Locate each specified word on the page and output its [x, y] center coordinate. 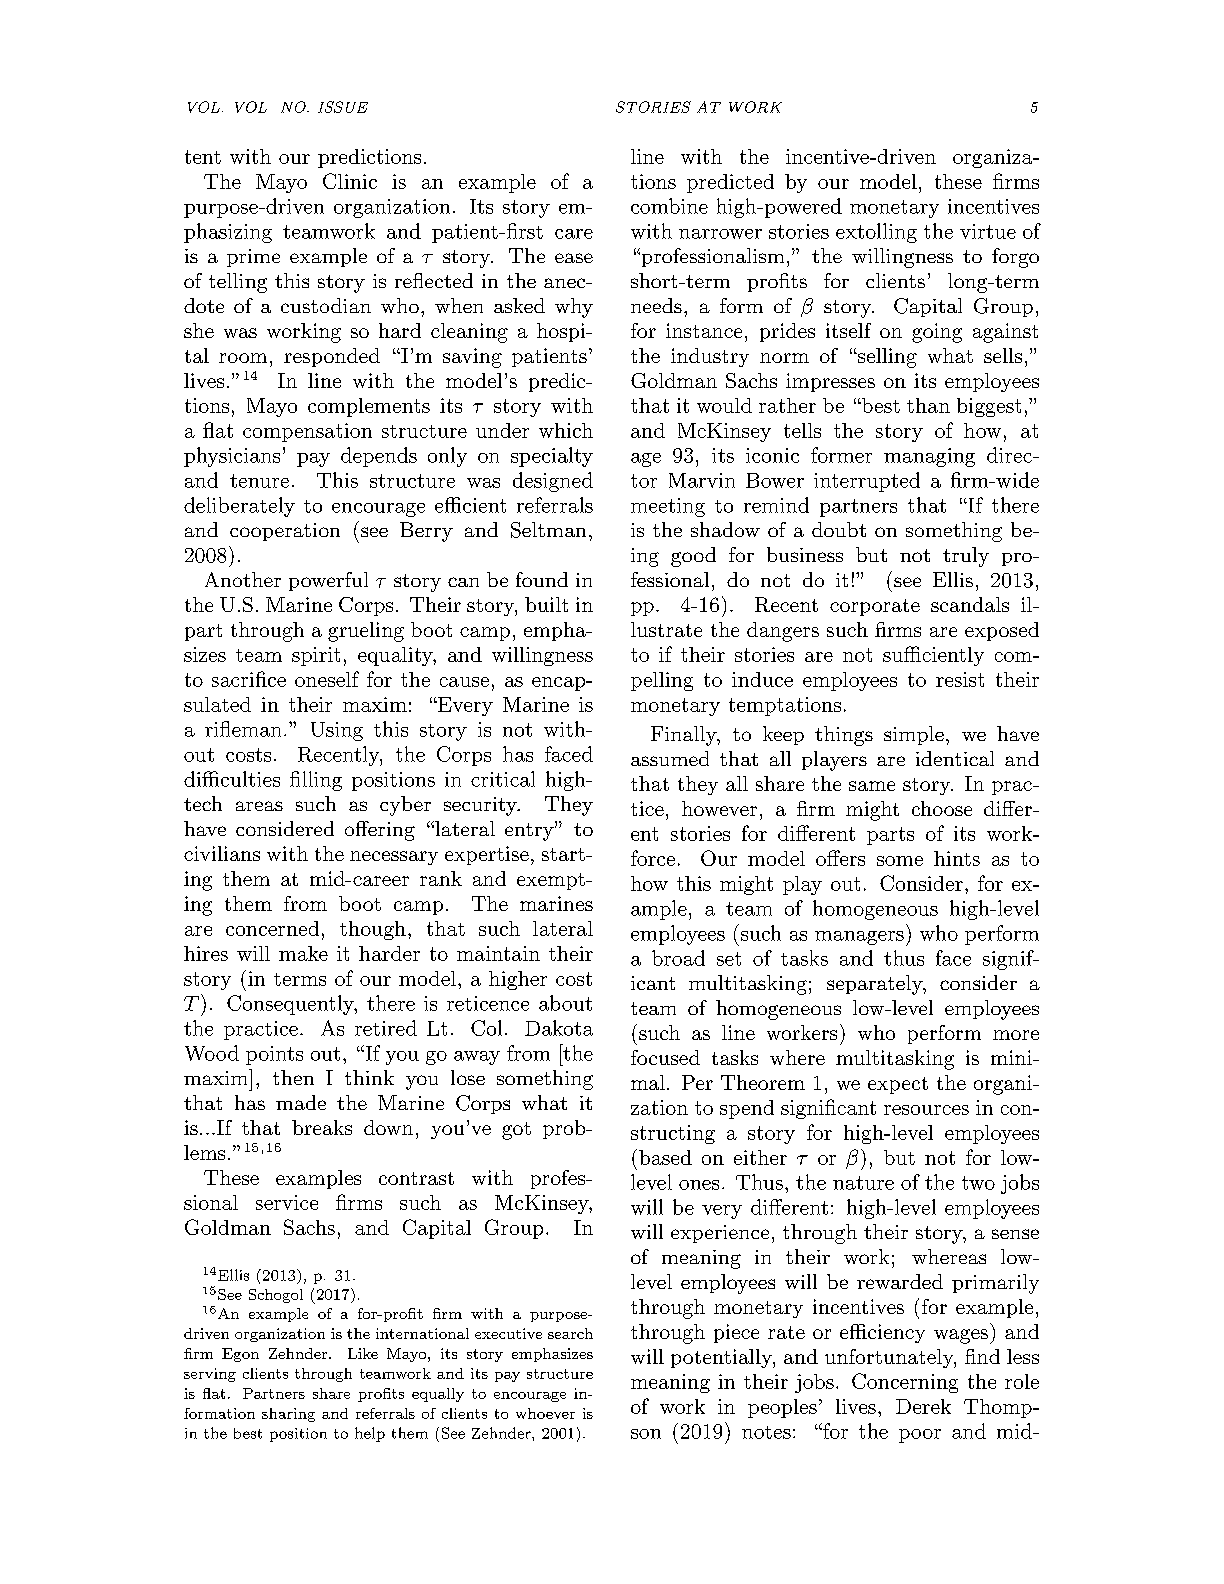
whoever [545, 1413]
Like [363, 1353]
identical [955, 758]
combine [669, 206]
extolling [876, 233]
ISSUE [343, 107]
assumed [670, 758]
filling [316, 781]
